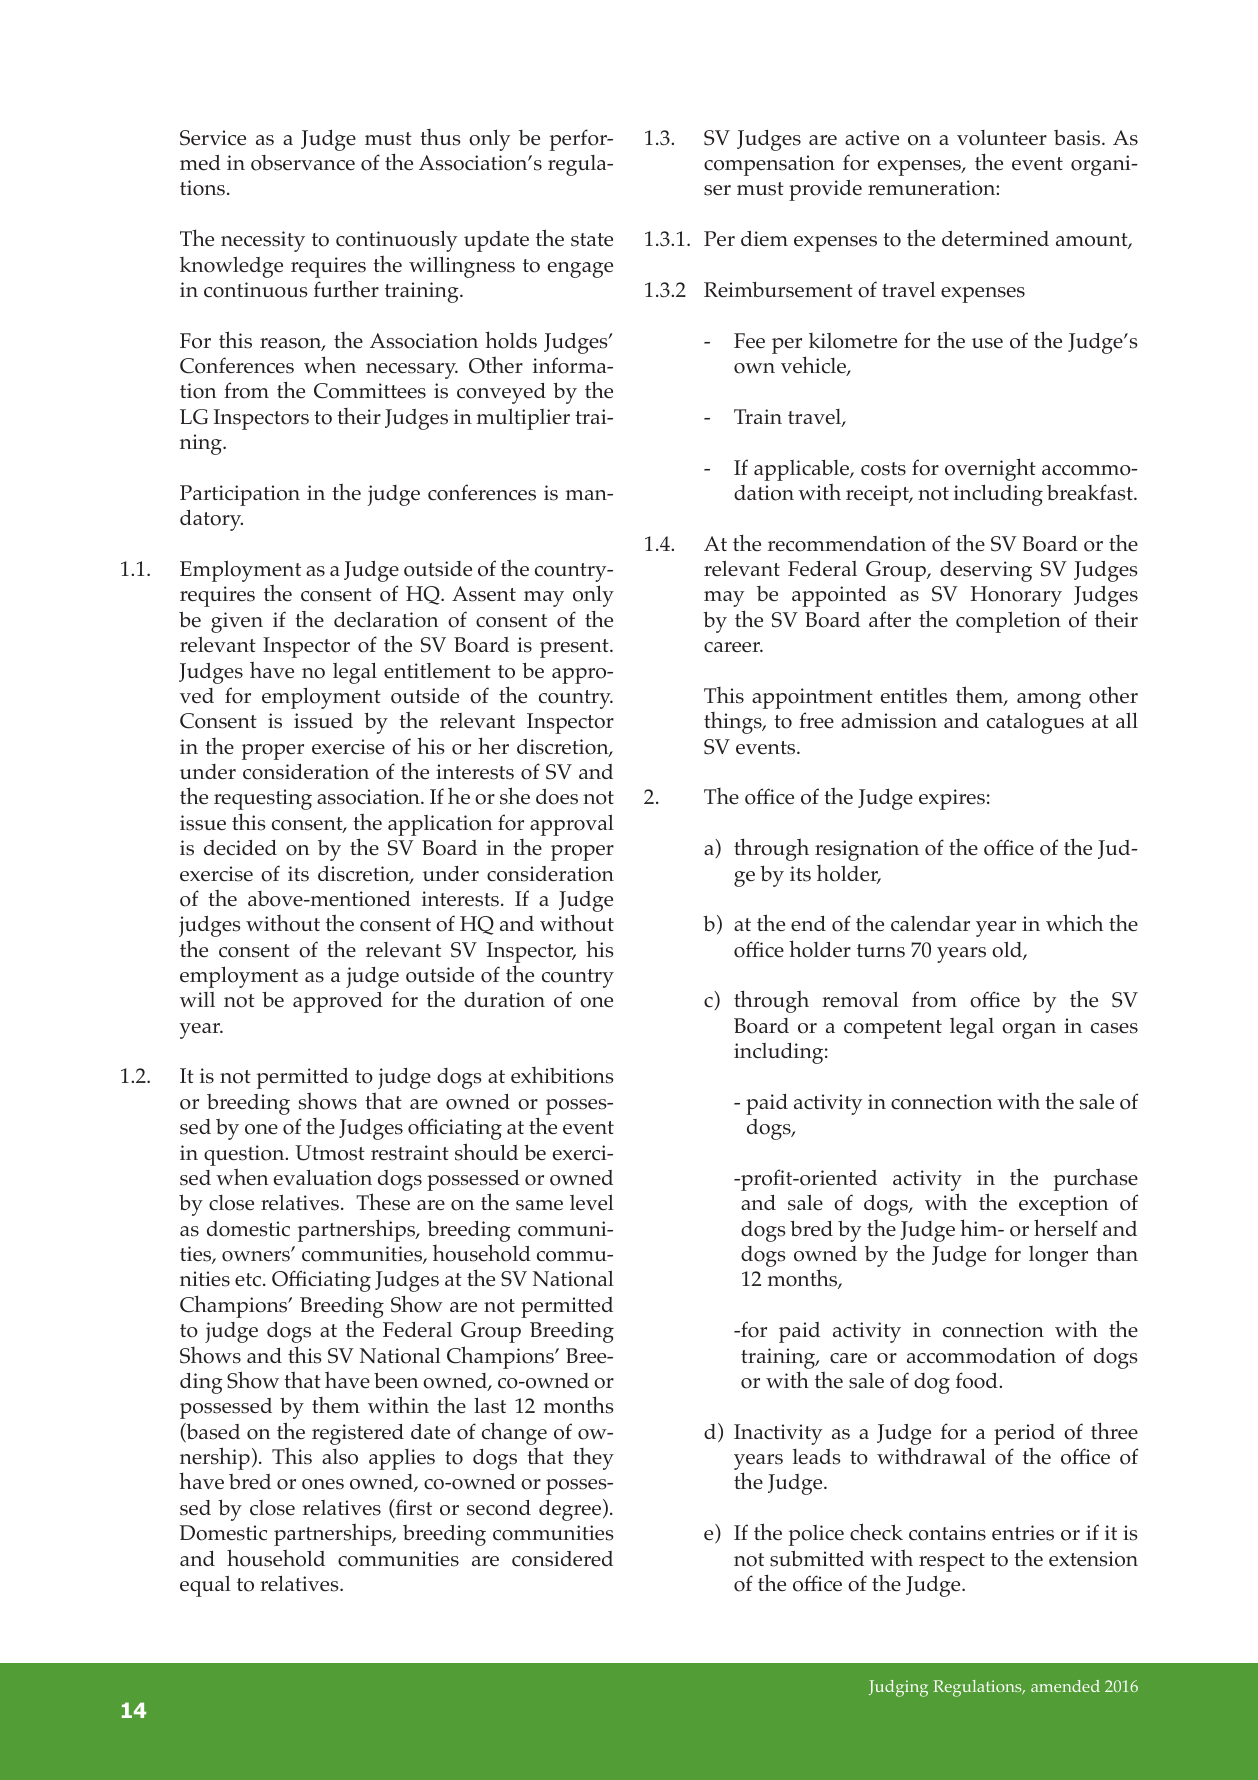 This image has width=1258, height=1780. Describe the element at coordinates (330, 1153) in the image. I see `Utmost` at that location.
